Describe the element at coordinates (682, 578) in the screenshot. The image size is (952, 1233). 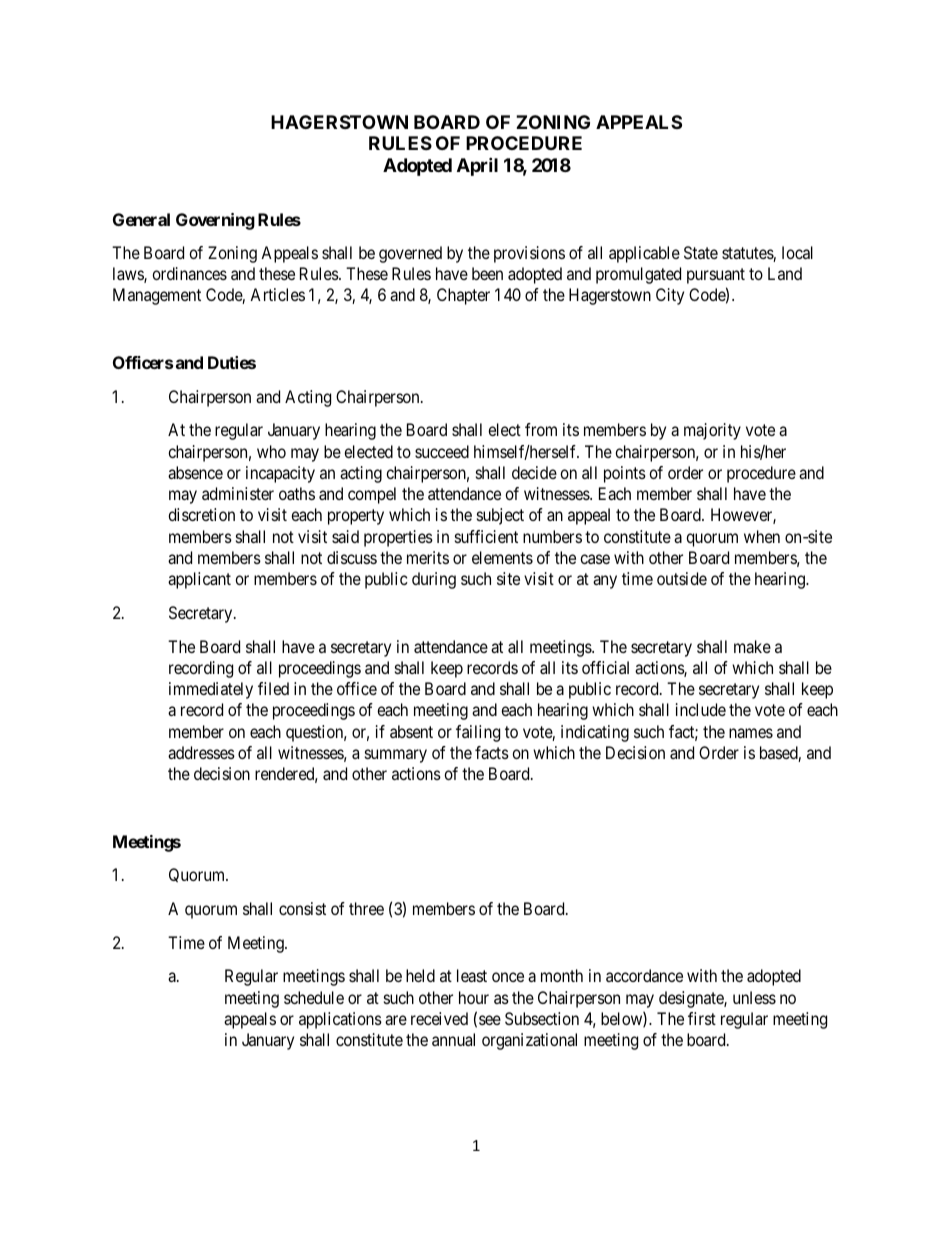
I see `outside` at that location.
